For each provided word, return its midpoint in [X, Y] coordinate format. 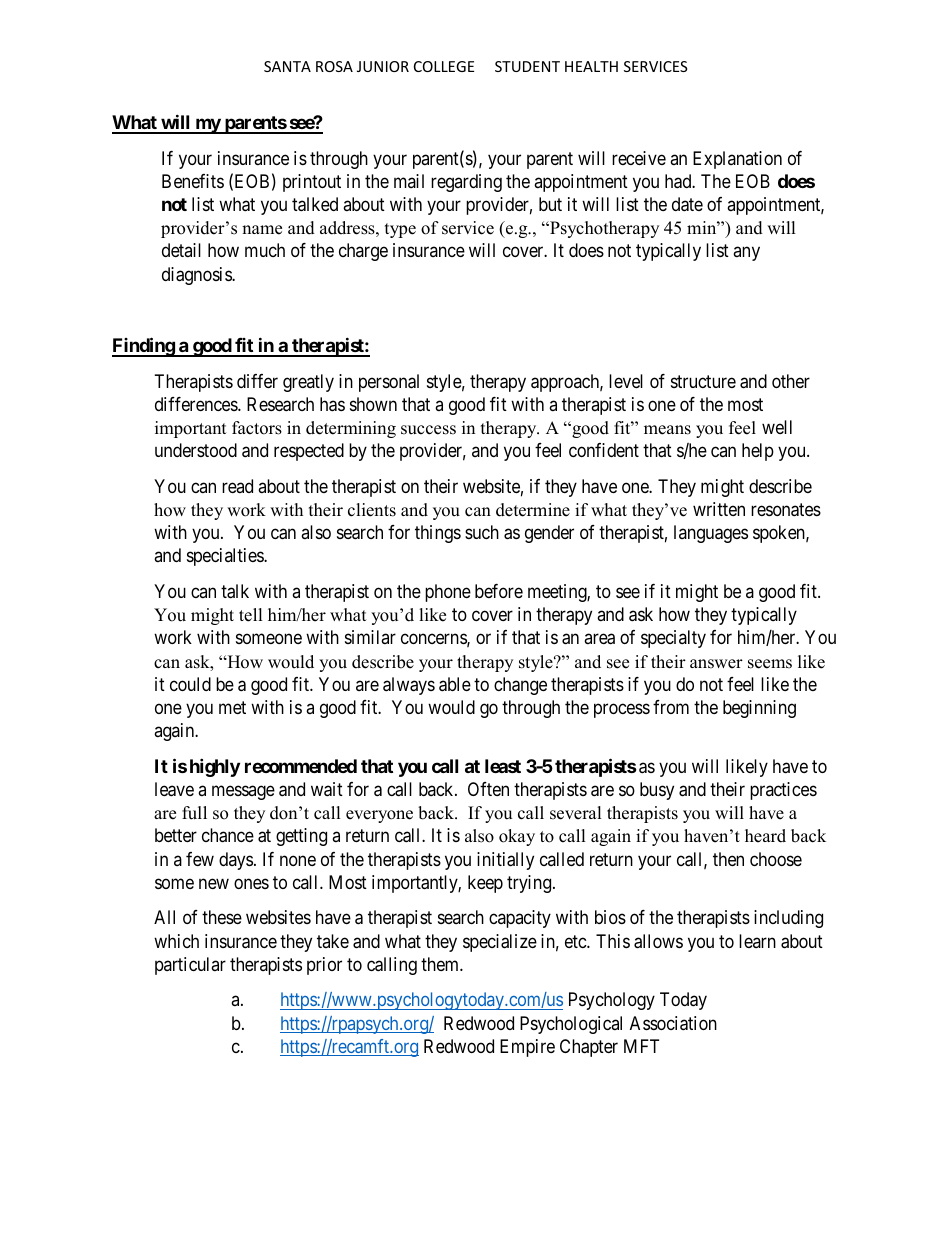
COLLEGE [444, 66]
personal [389, 383]
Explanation [737, 160]
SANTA [287, 66]
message [243, 792]
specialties [226, 557]
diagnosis [197, 276]
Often [488, 789]
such [482, 532]
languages [711, 534]
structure [703, 381]
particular [190, 966]
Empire [527, 1048]
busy [657, 791]
